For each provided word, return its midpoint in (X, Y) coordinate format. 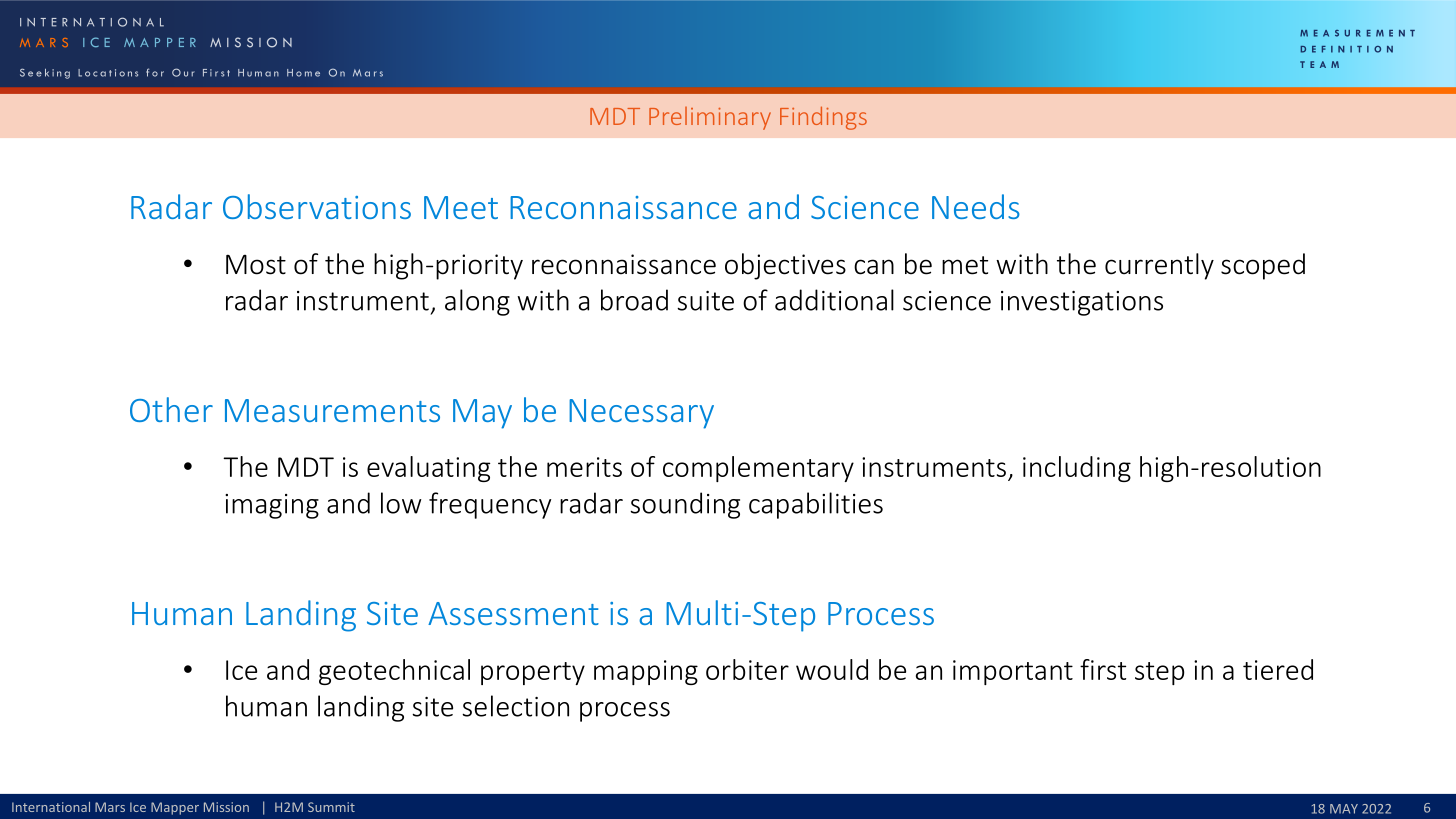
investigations (1082, 303)
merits (584, 467)
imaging (272, 506)
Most (256, 264)
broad (634, 300)
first (1103, 669)
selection (515, 706)
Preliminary (710, 118)
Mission (226, 807)
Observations (317, 206)
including (1077, 469)
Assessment (513, 613)
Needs (976, 206)
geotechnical (394, 672)
